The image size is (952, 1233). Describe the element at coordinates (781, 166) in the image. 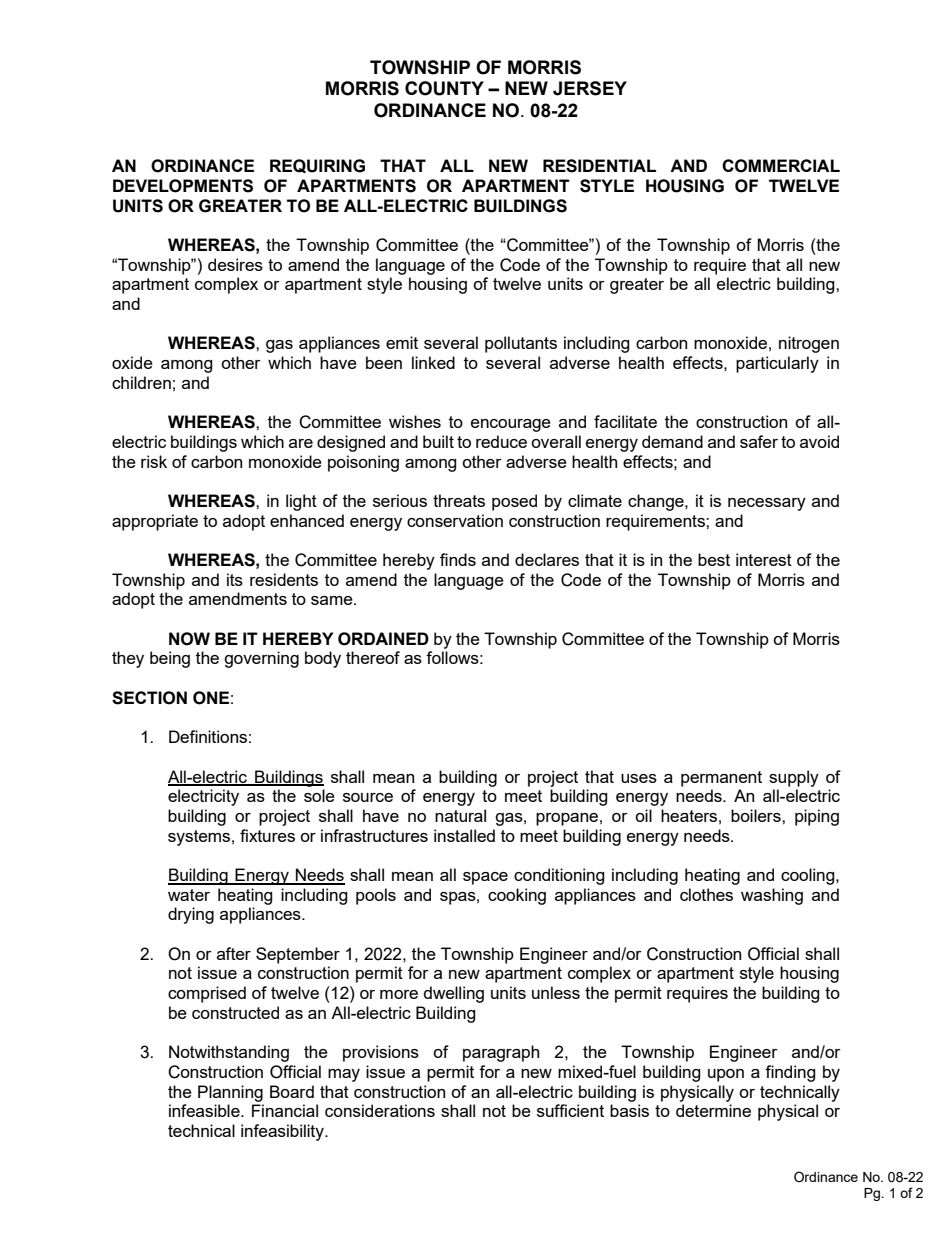

I see `COMMERCIAL` at that location.
